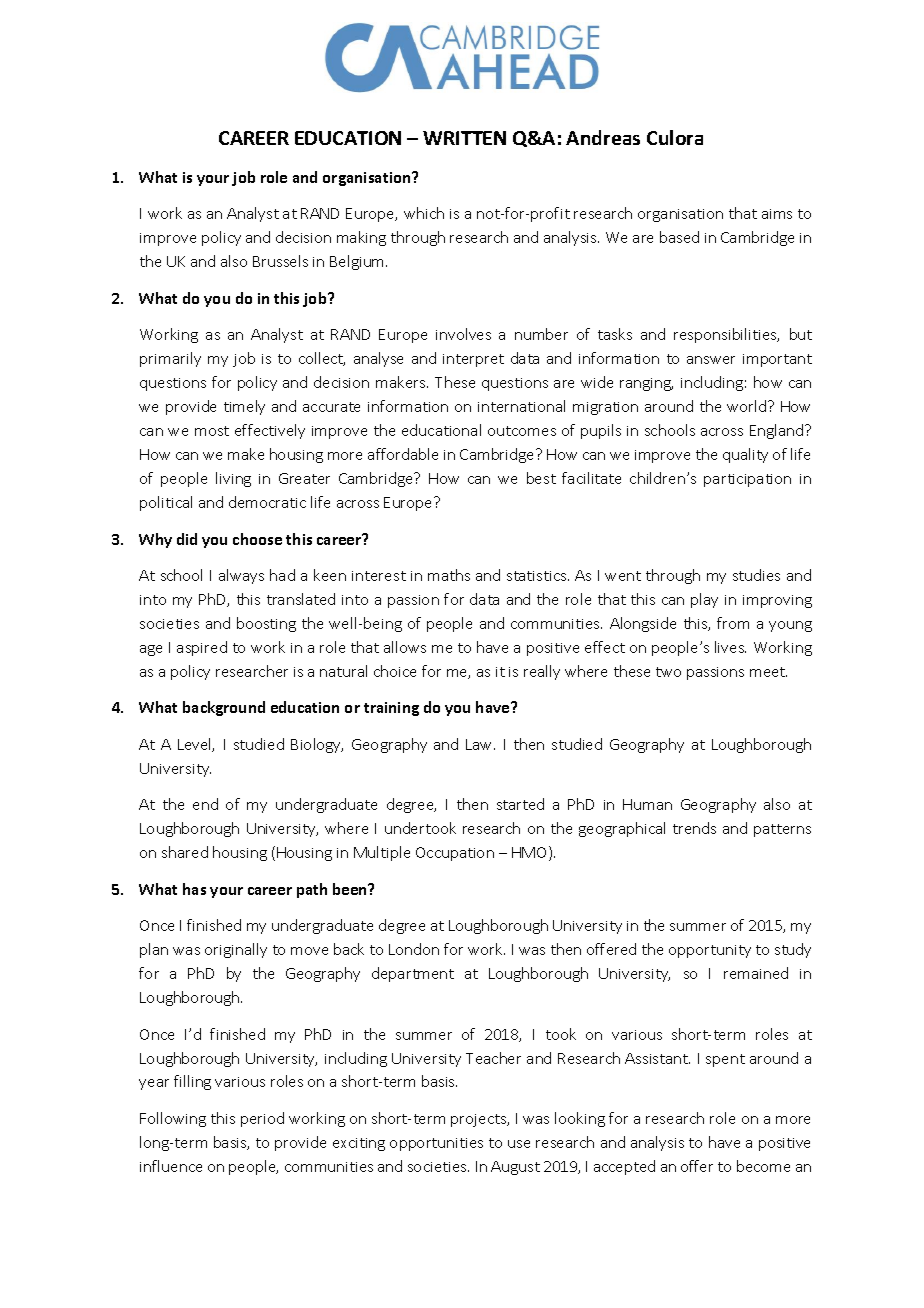 The width and height of the document is (924, 1308). I want to click on participation, so click(747, 480).
